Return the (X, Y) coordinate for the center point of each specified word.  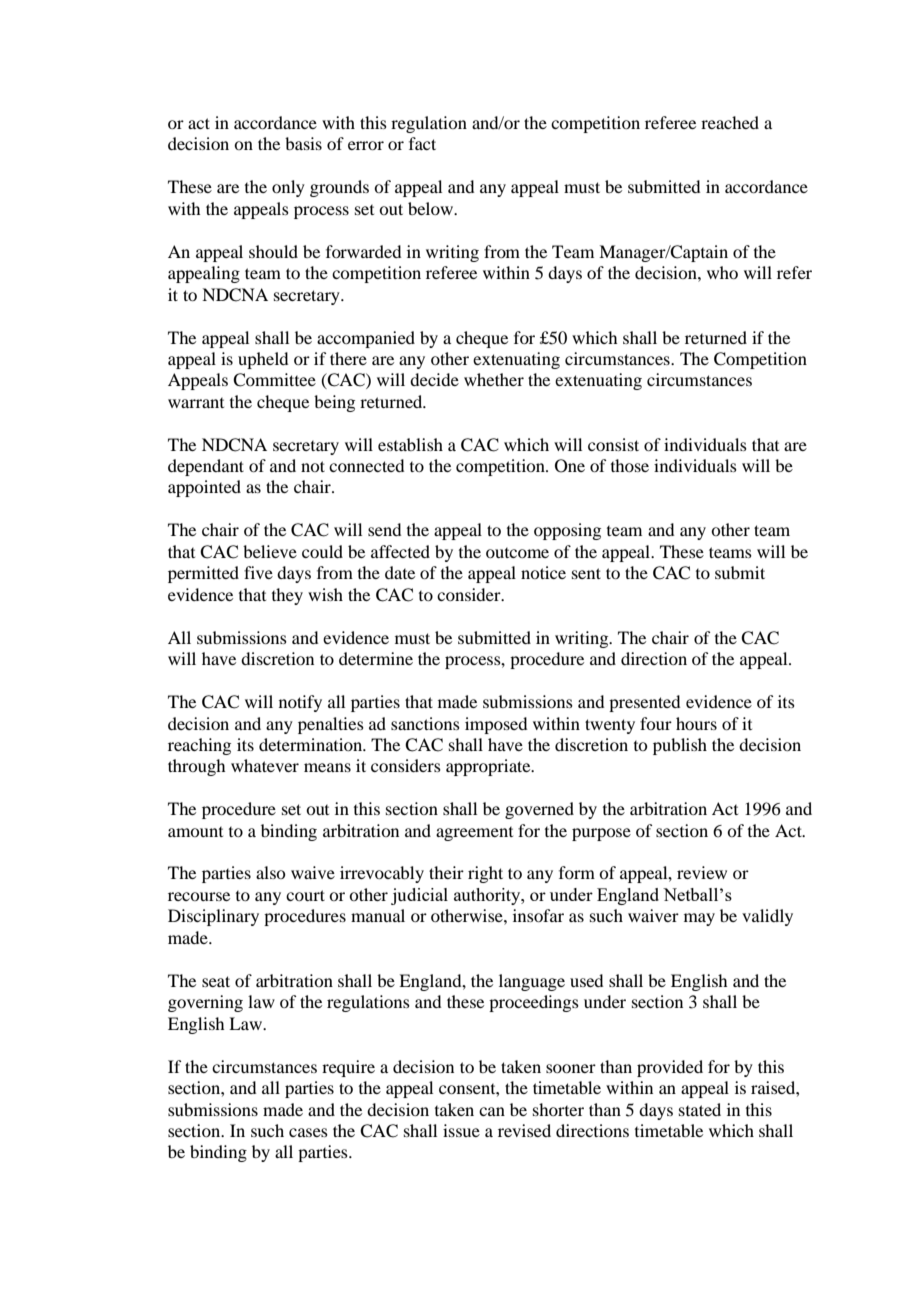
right (485, 874)
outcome (517, 553)
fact (422, 143)
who (722, 272)
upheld (263, 360)
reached (730, 122)
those (630, 465)
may (699, 919)
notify (300, 703)
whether (494, 379)
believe (270, 551)
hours (696, 723)
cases (308, 1132)
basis (303, 143)
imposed (496, 725)
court (305, 895)
